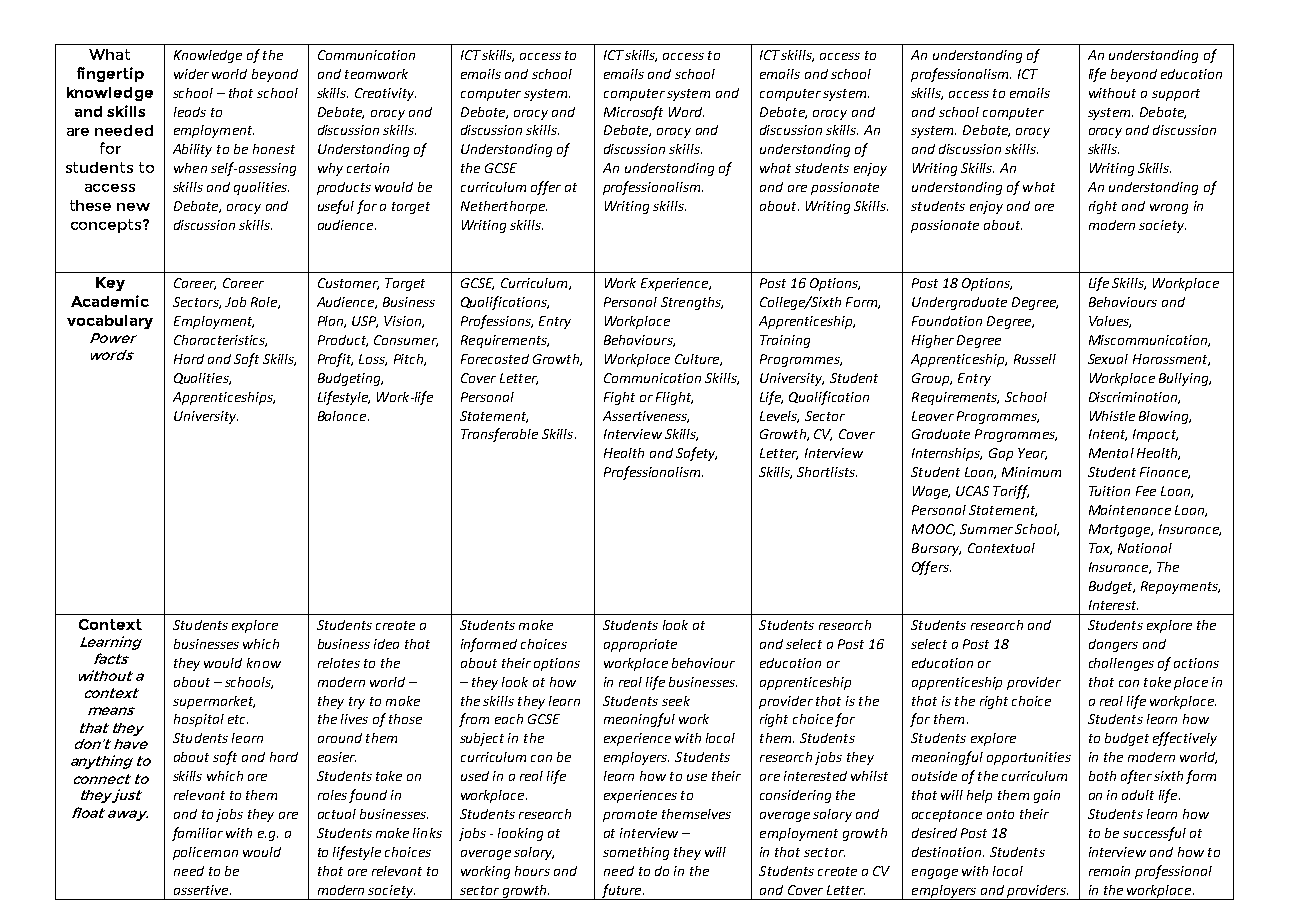 The width and height of the screenshot is (1308, 924). Describe the element at coordinates (190, 112) in the screenshot. I see `leads` at that location.
